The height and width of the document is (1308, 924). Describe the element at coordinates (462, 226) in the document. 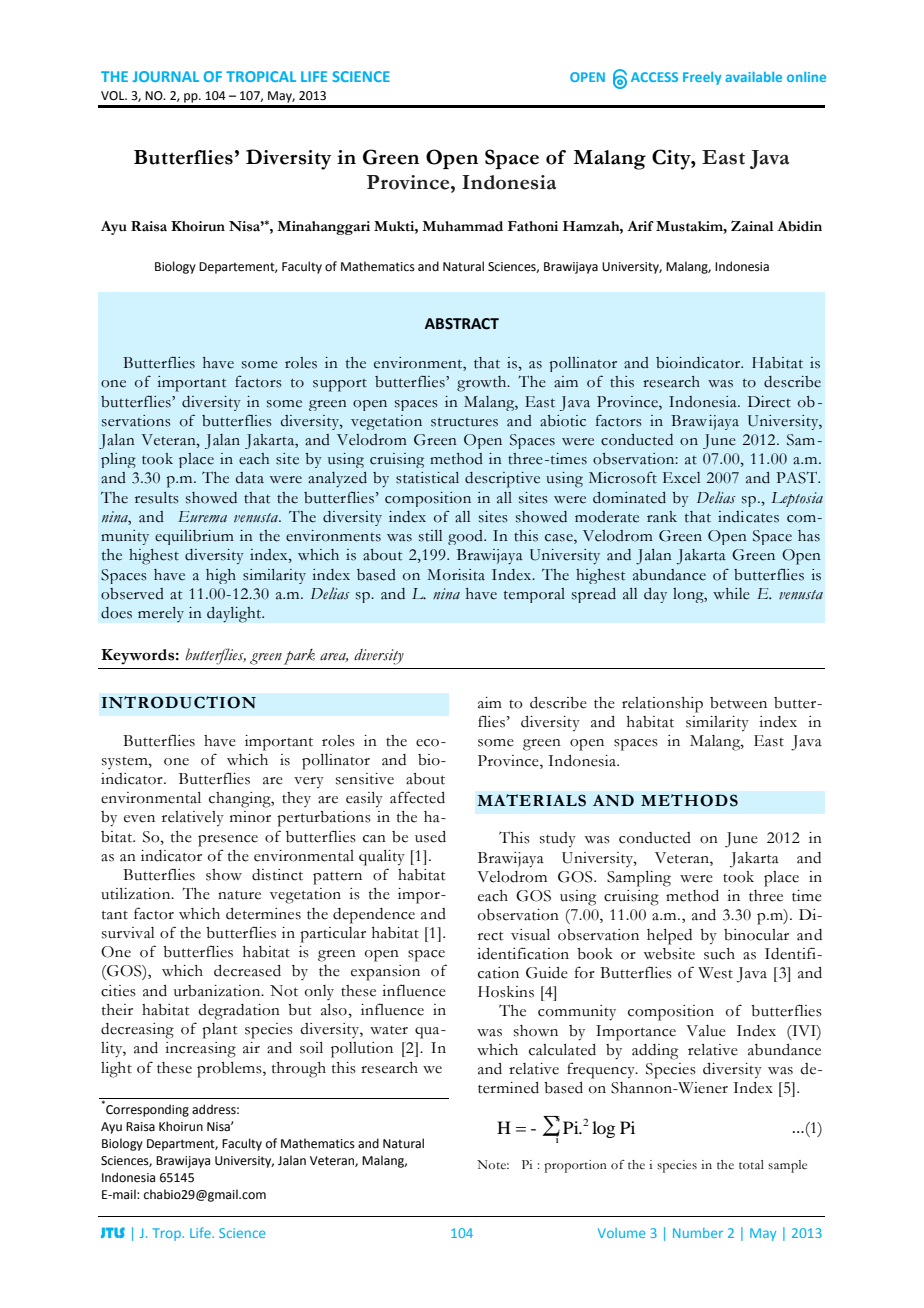

I see `Muhammad` at that location.
